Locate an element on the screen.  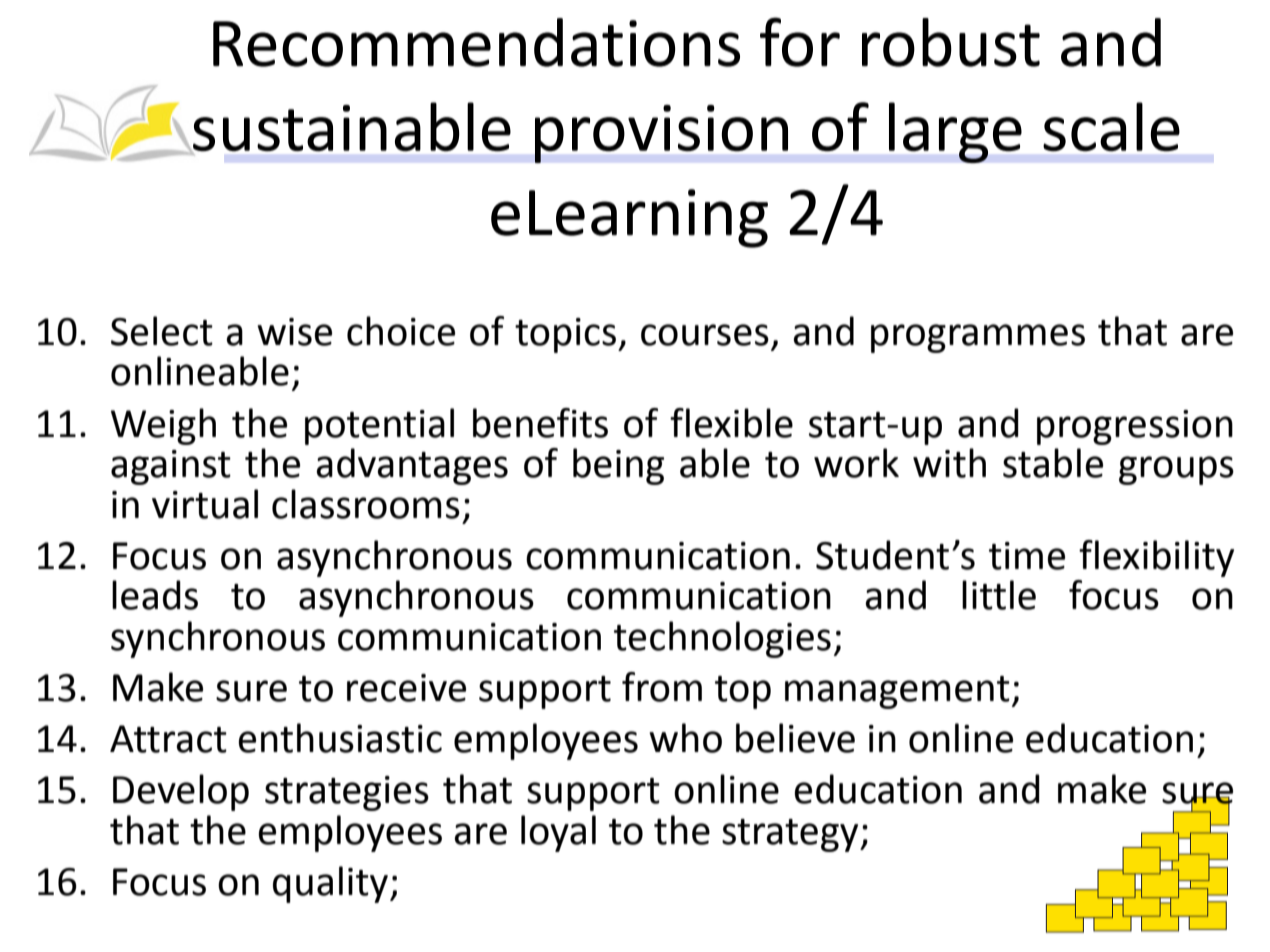
robust is located at coordinates (951, 42).
